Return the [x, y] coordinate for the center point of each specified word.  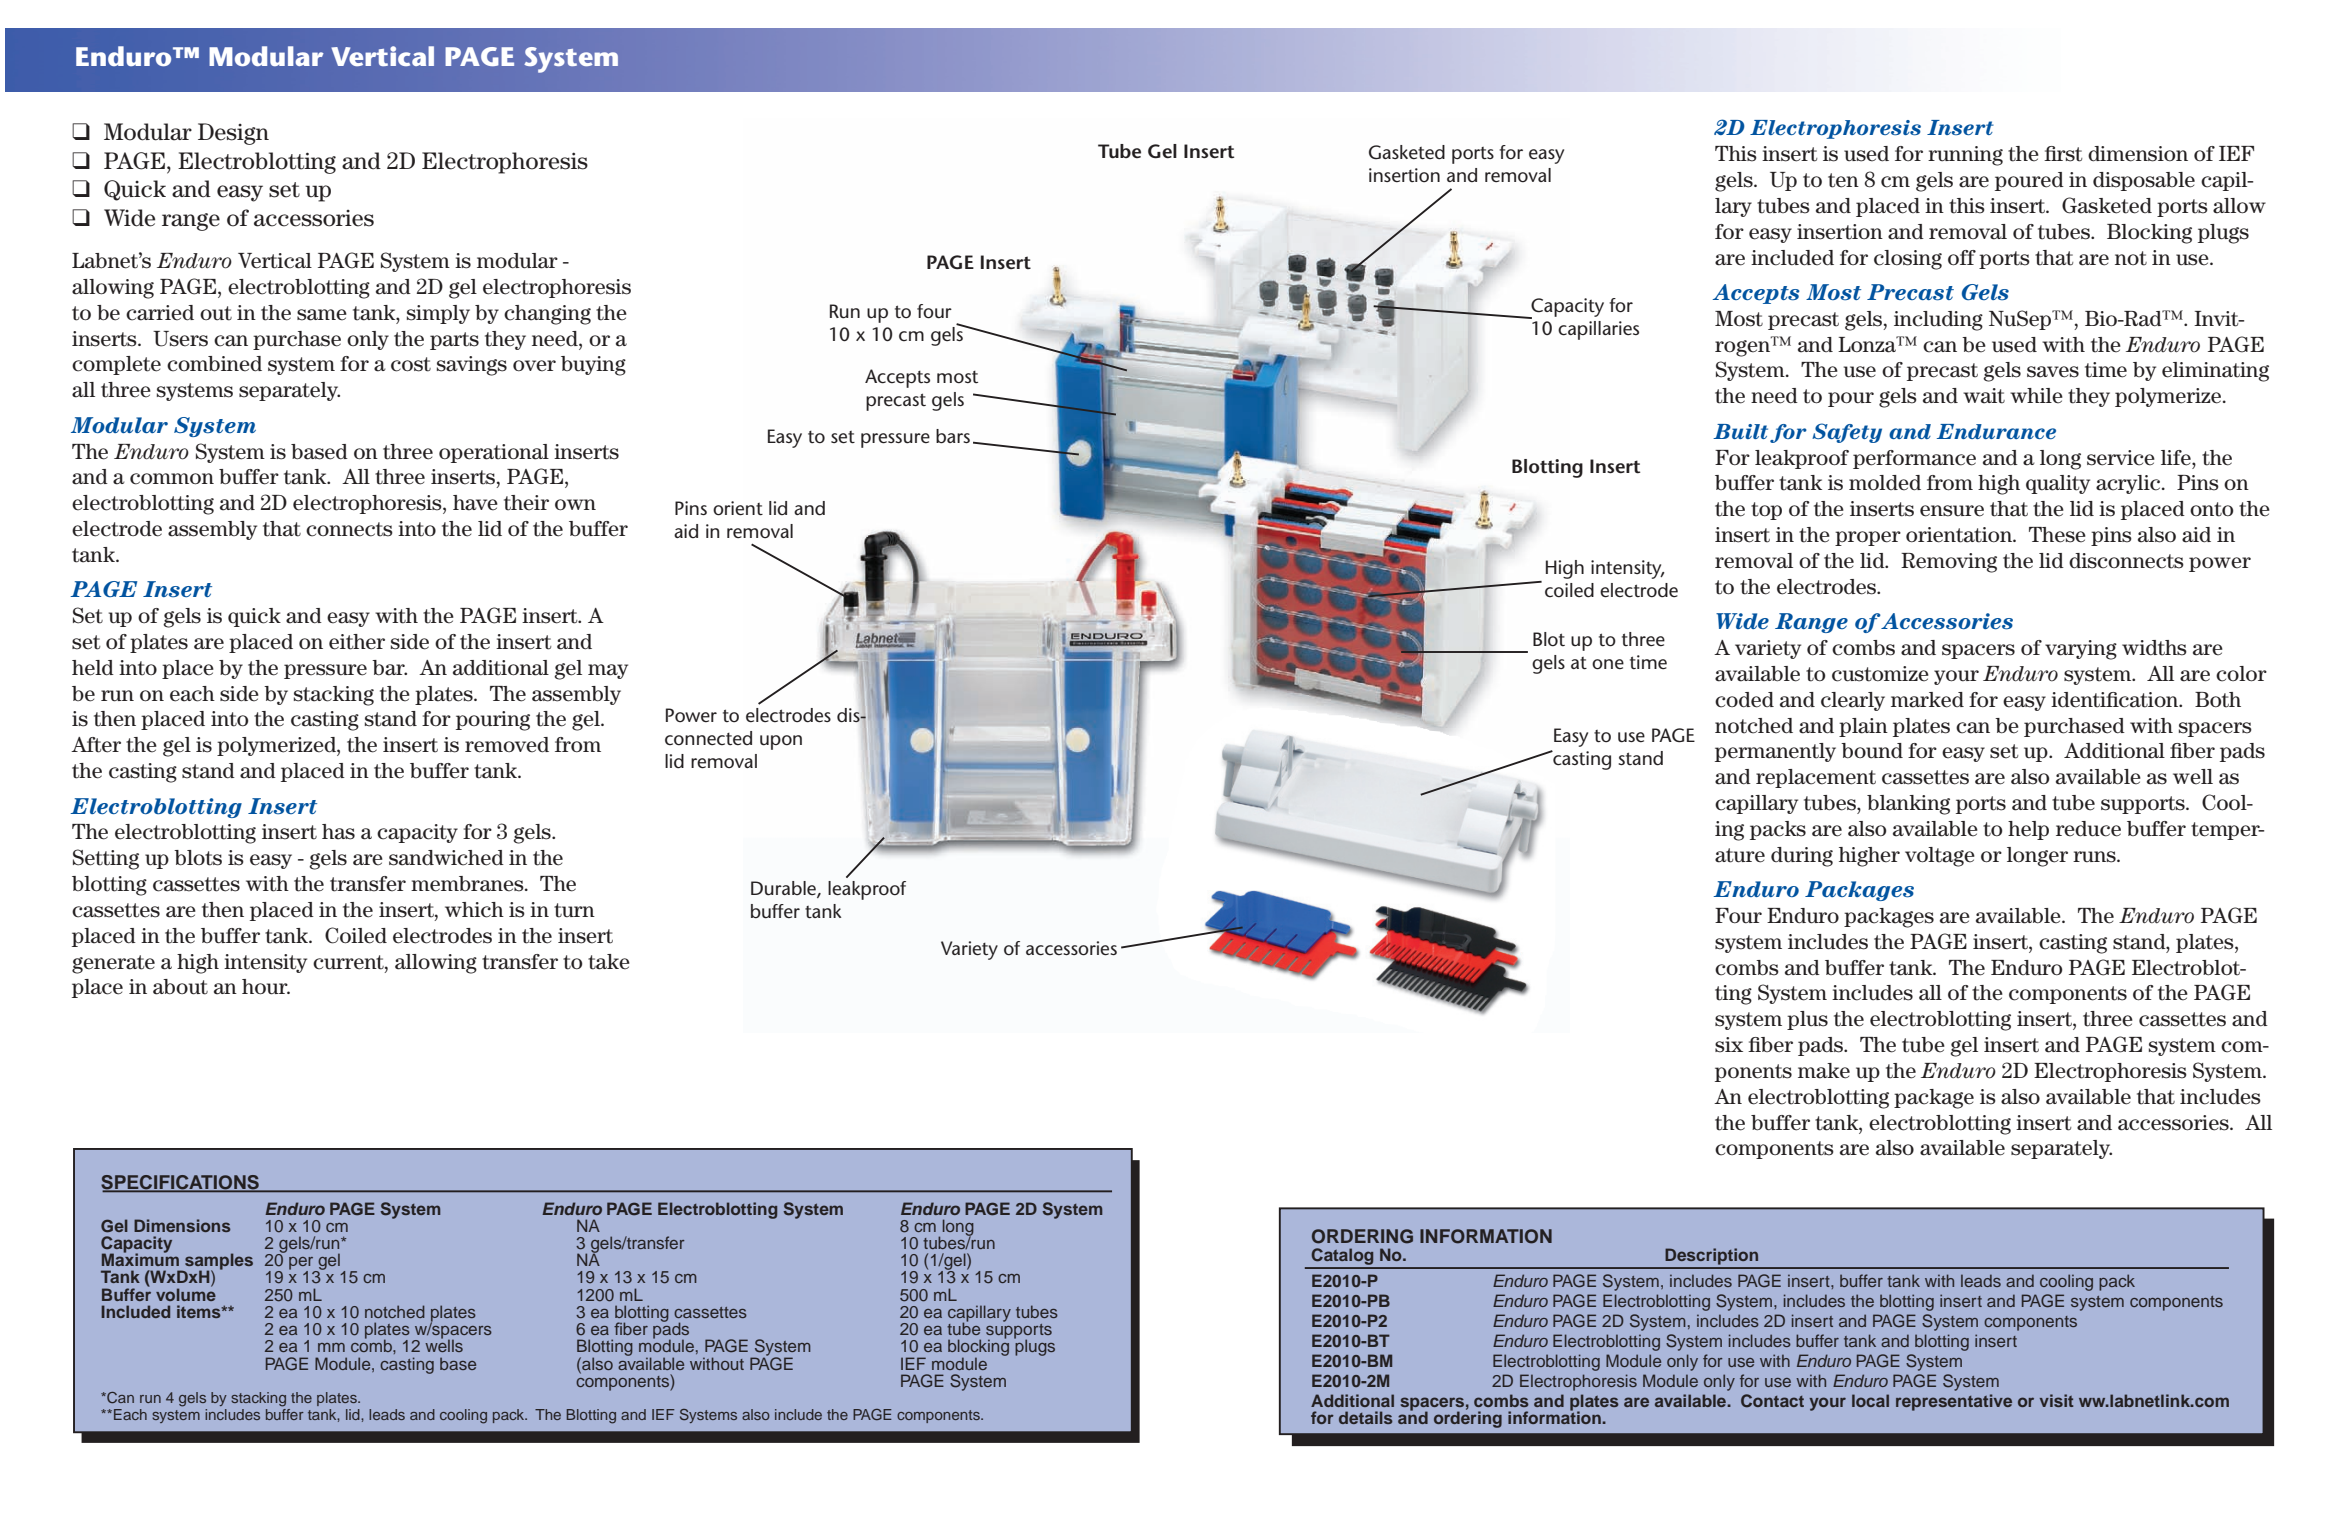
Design [233, 134]
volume [186, 1293]
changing [547, 315]
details [1366, 1417]
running [1965, 156]
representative [1954, 1402]
